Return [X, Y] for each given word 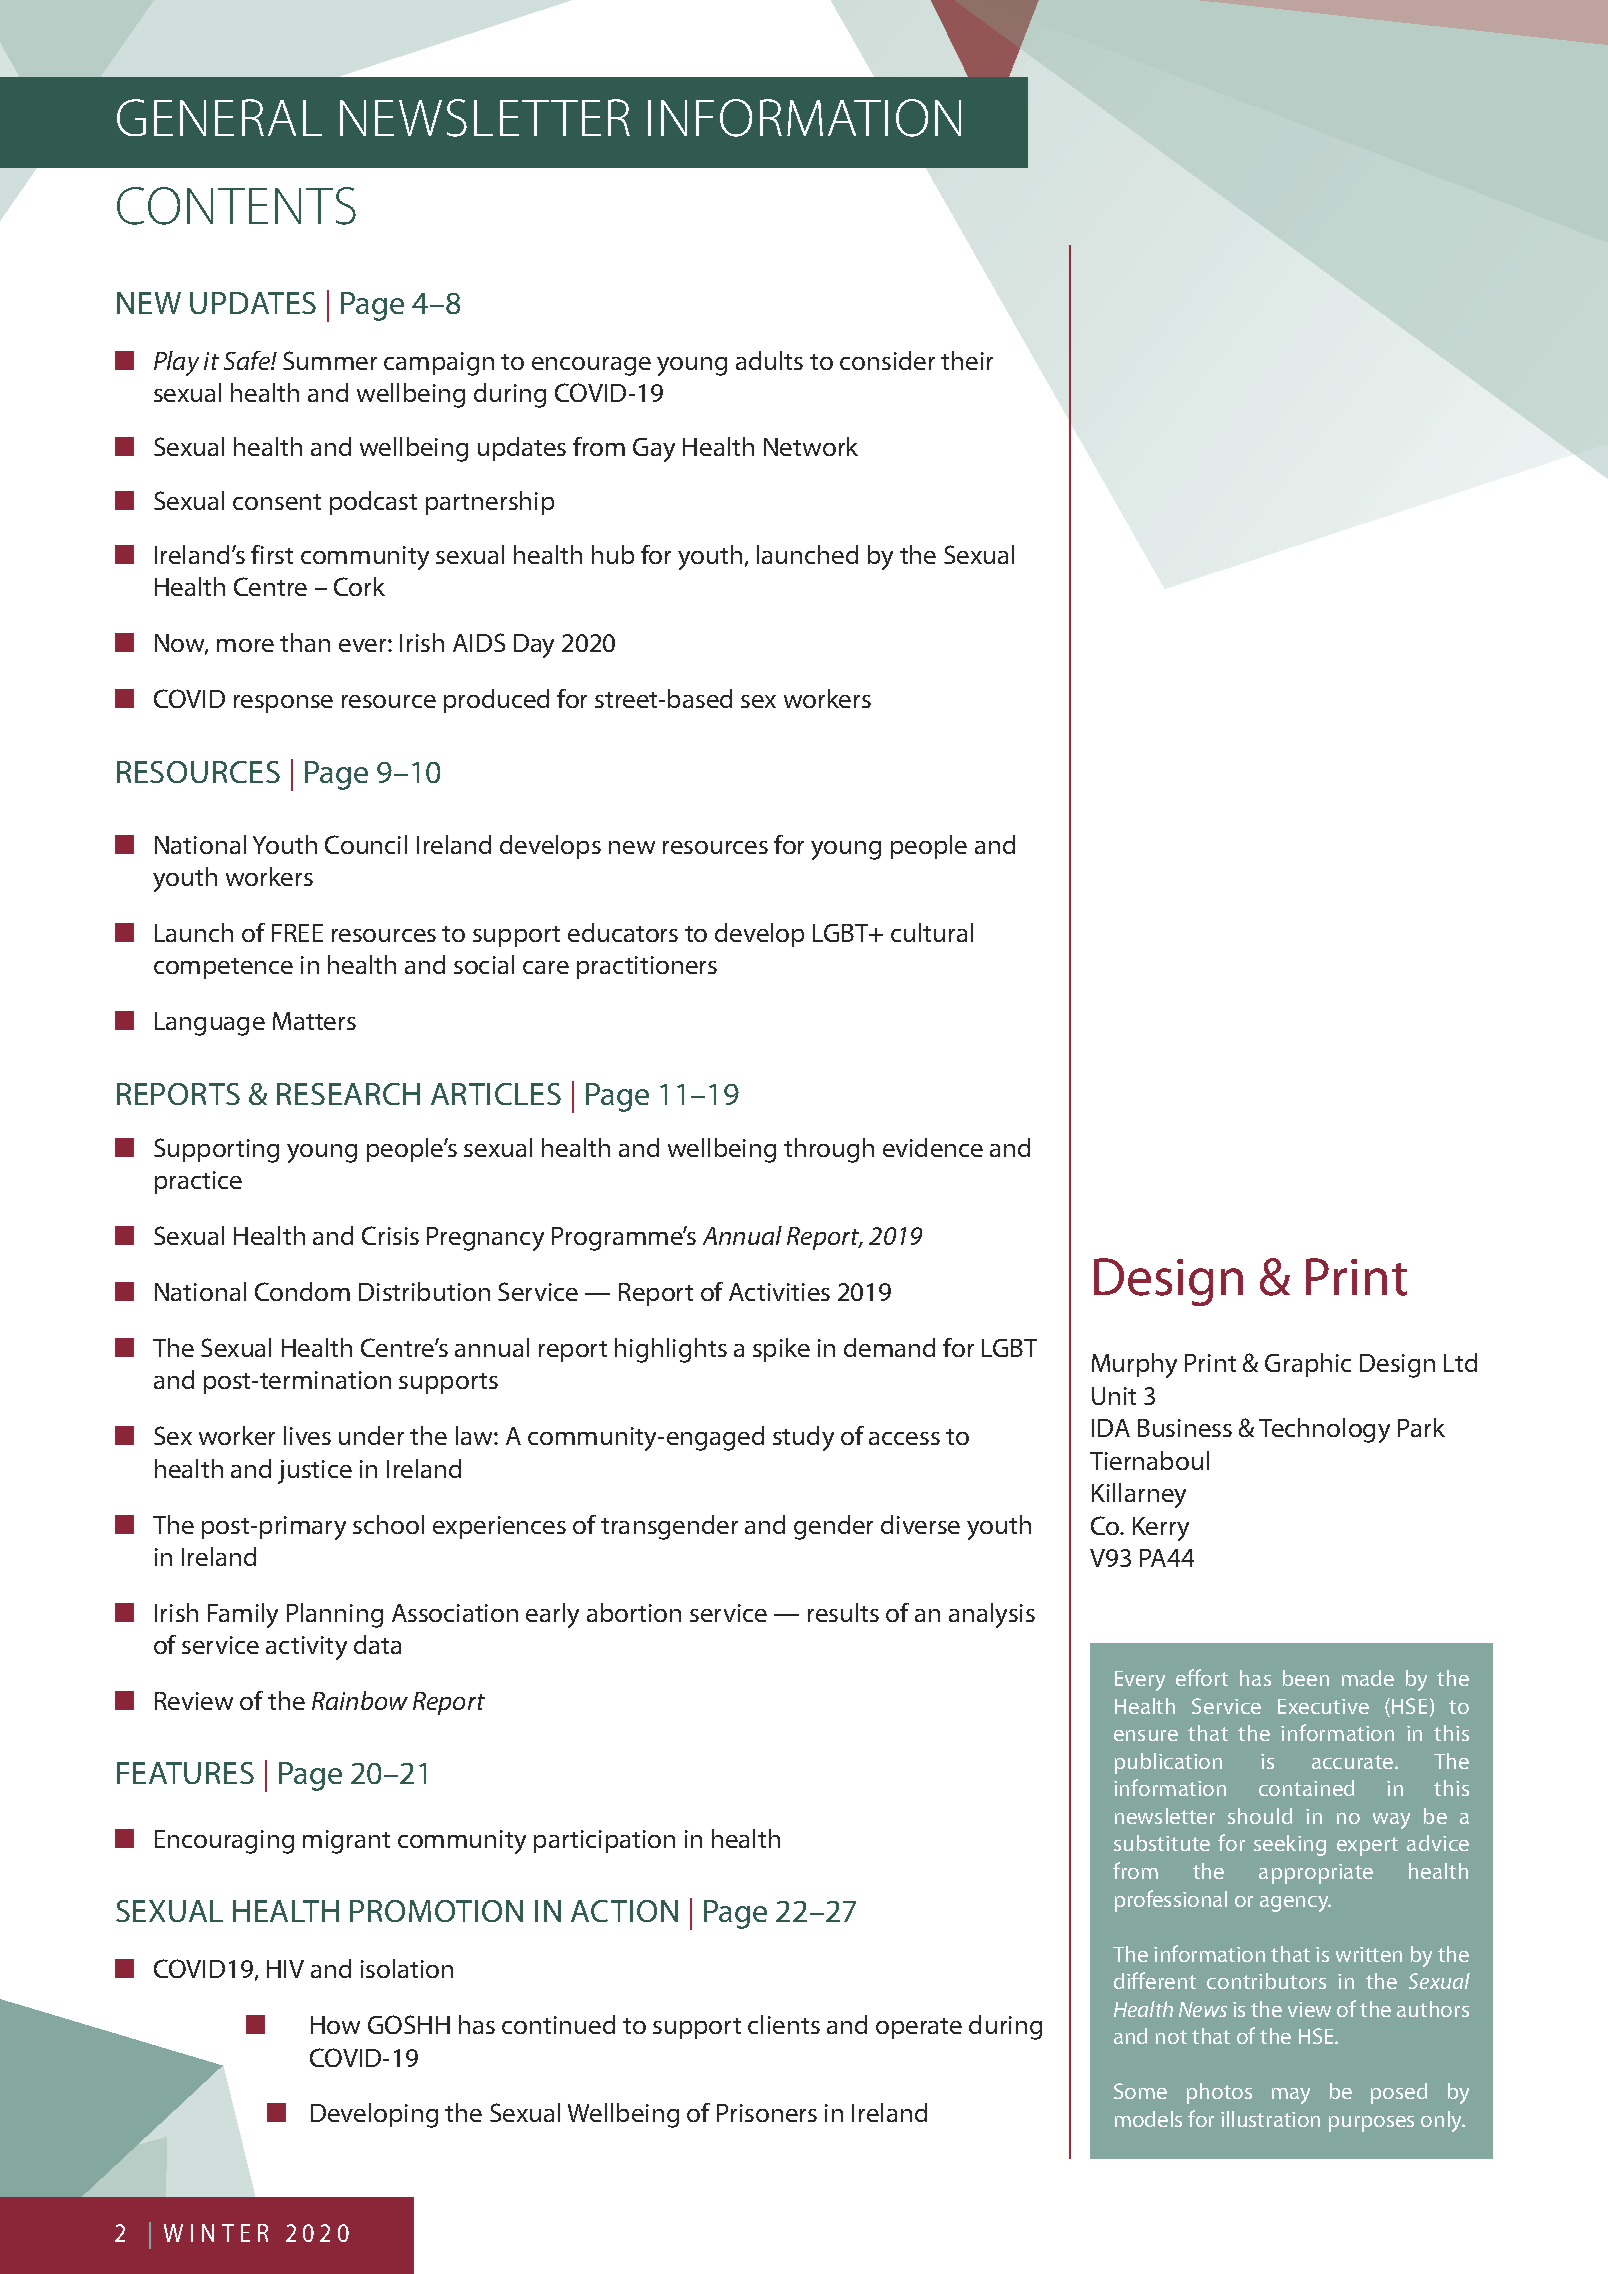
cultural [932, 932]
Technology [1324, 1430]
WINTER [216, 2233]
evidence [933, 1147]
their [967, 360]
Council [366, 844]
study [803, 1438]
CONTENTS [236, 206]
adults [769, 360]
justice [315, 1472]
